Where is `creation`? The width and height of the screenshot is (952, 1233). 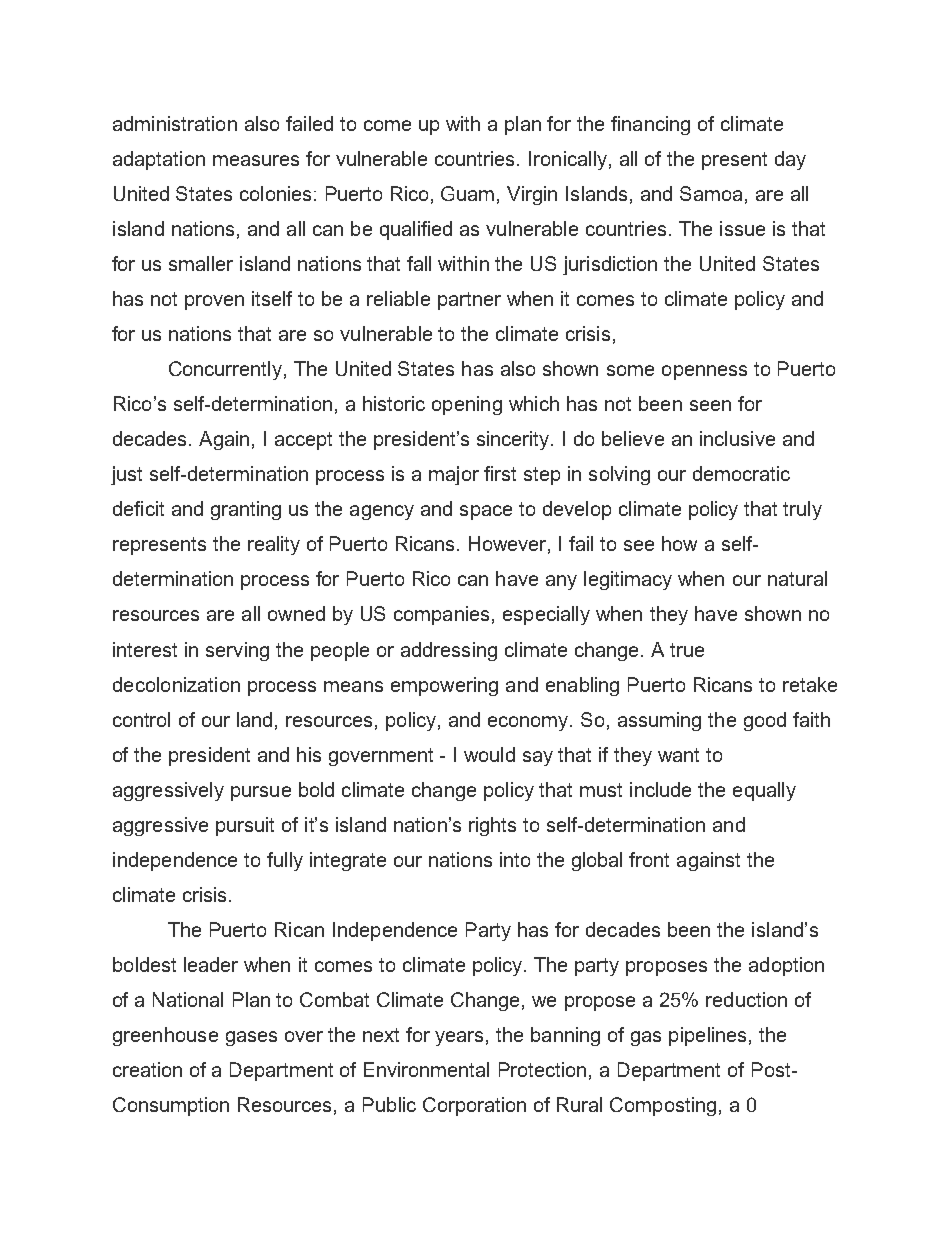 creation is located at coordinates (147, 1069).
